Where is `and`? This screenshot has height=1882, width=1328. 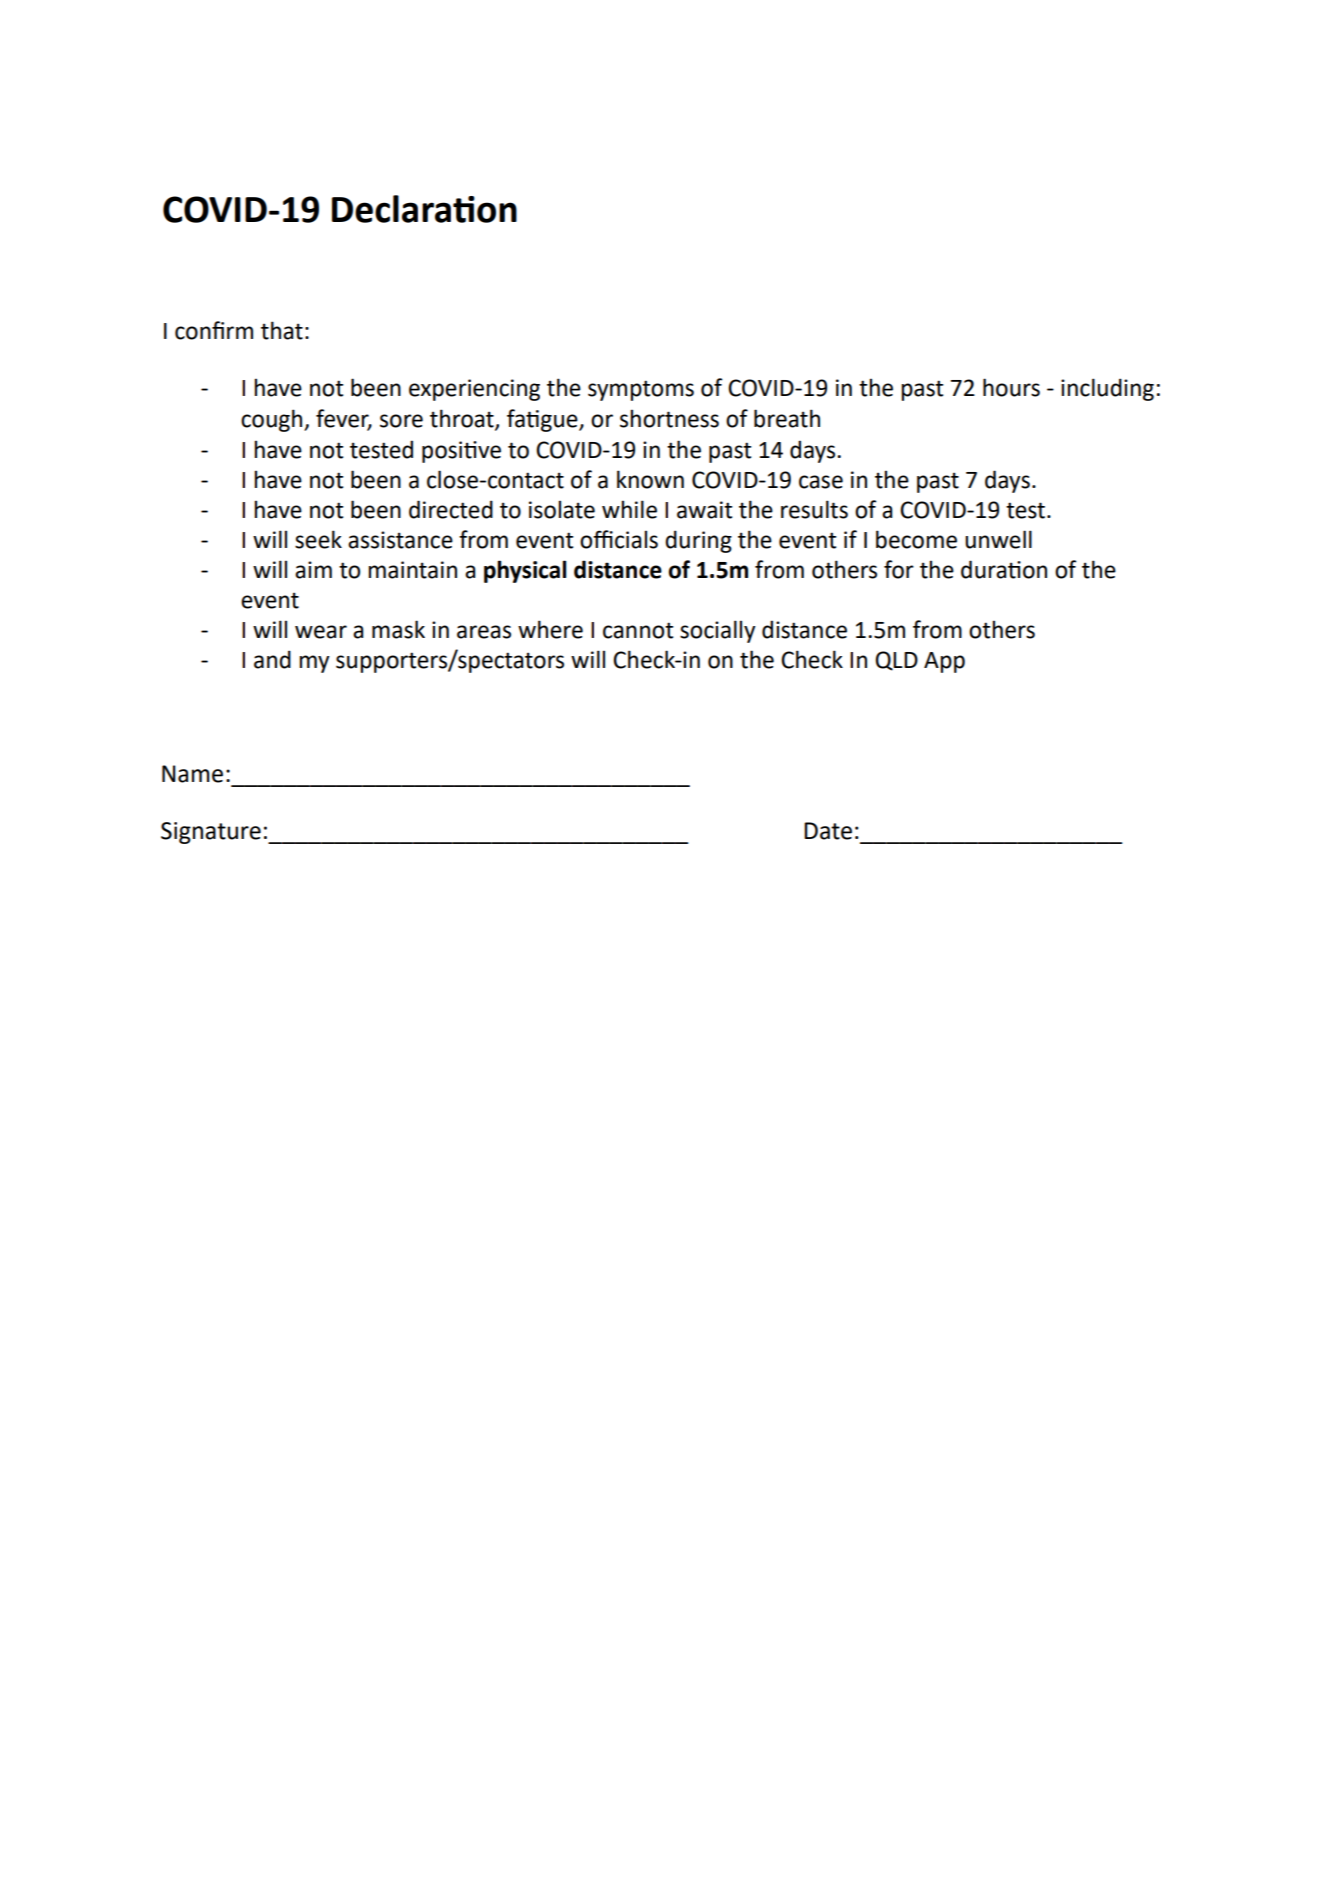
and is located at coordinates (272, 659).
